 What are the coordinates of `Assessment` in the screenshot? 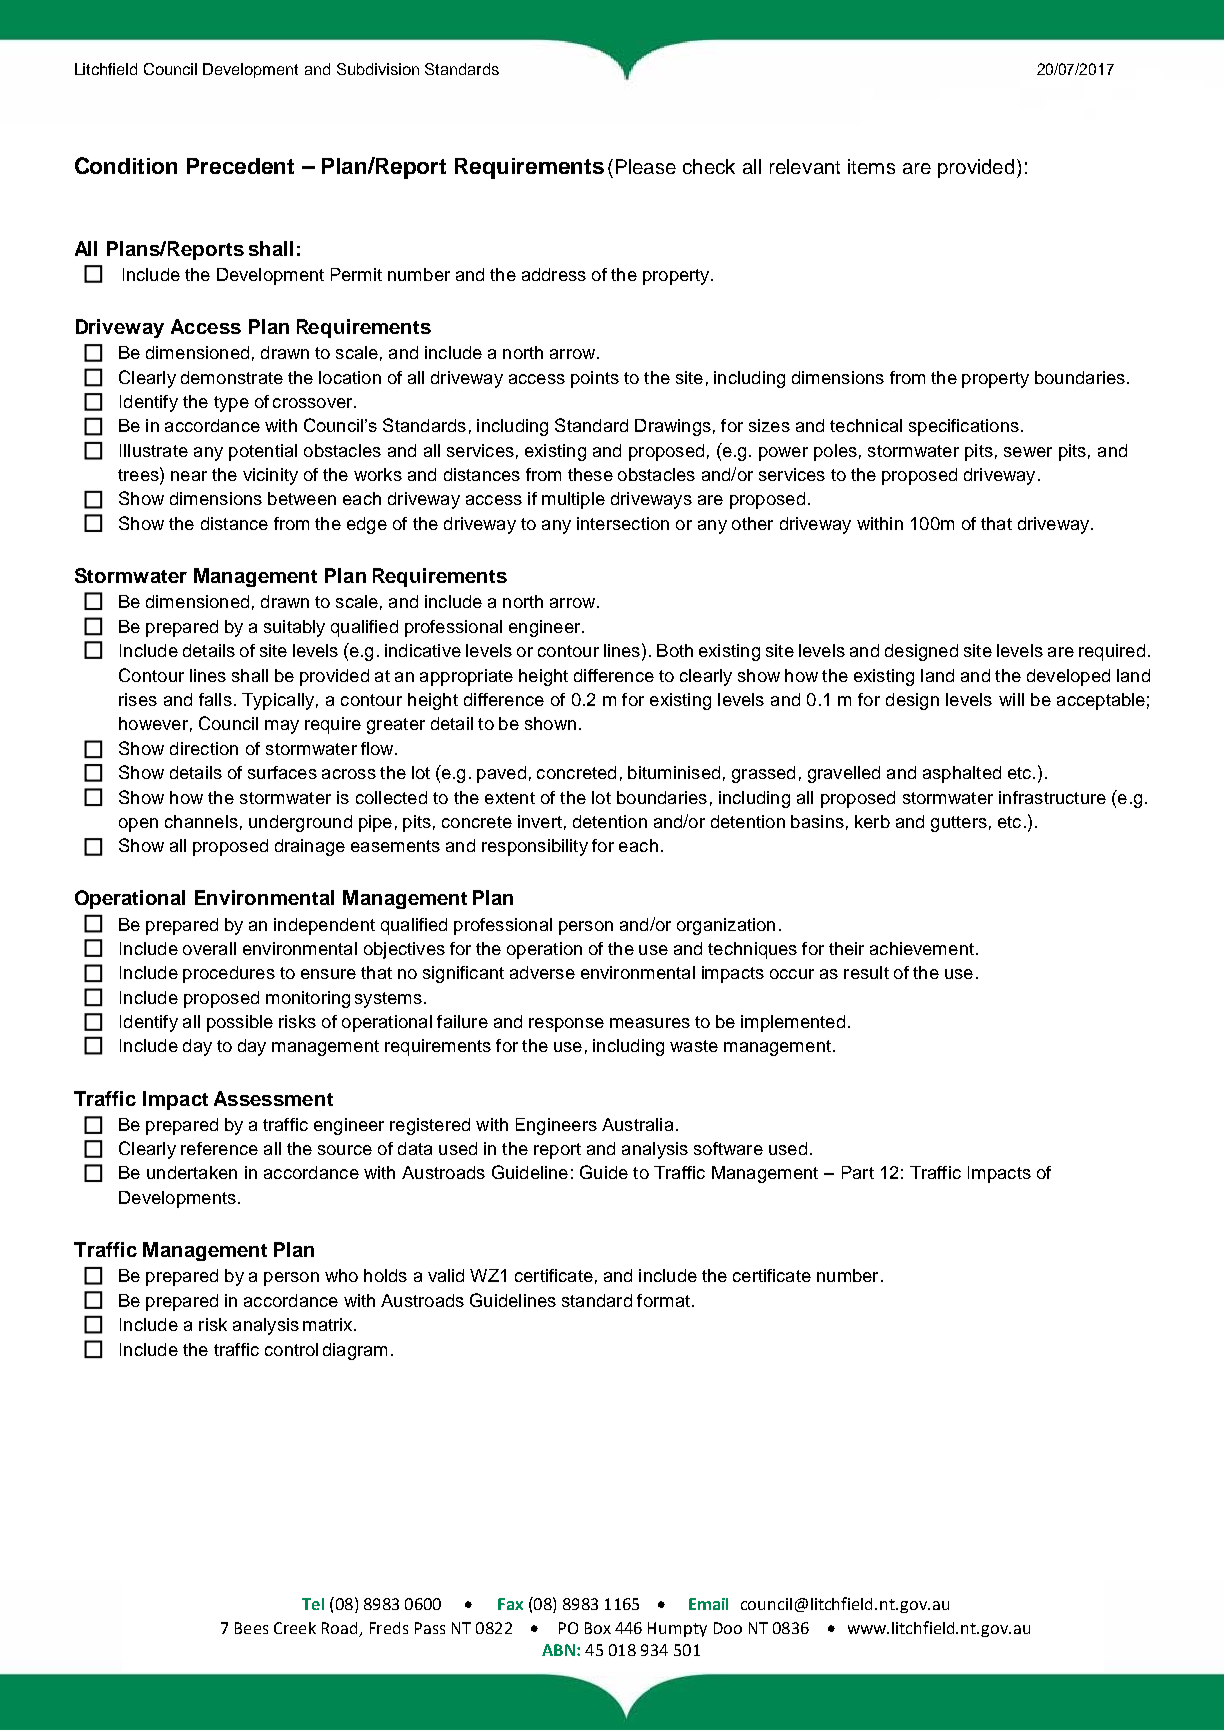 It's located at (273, 1098).
